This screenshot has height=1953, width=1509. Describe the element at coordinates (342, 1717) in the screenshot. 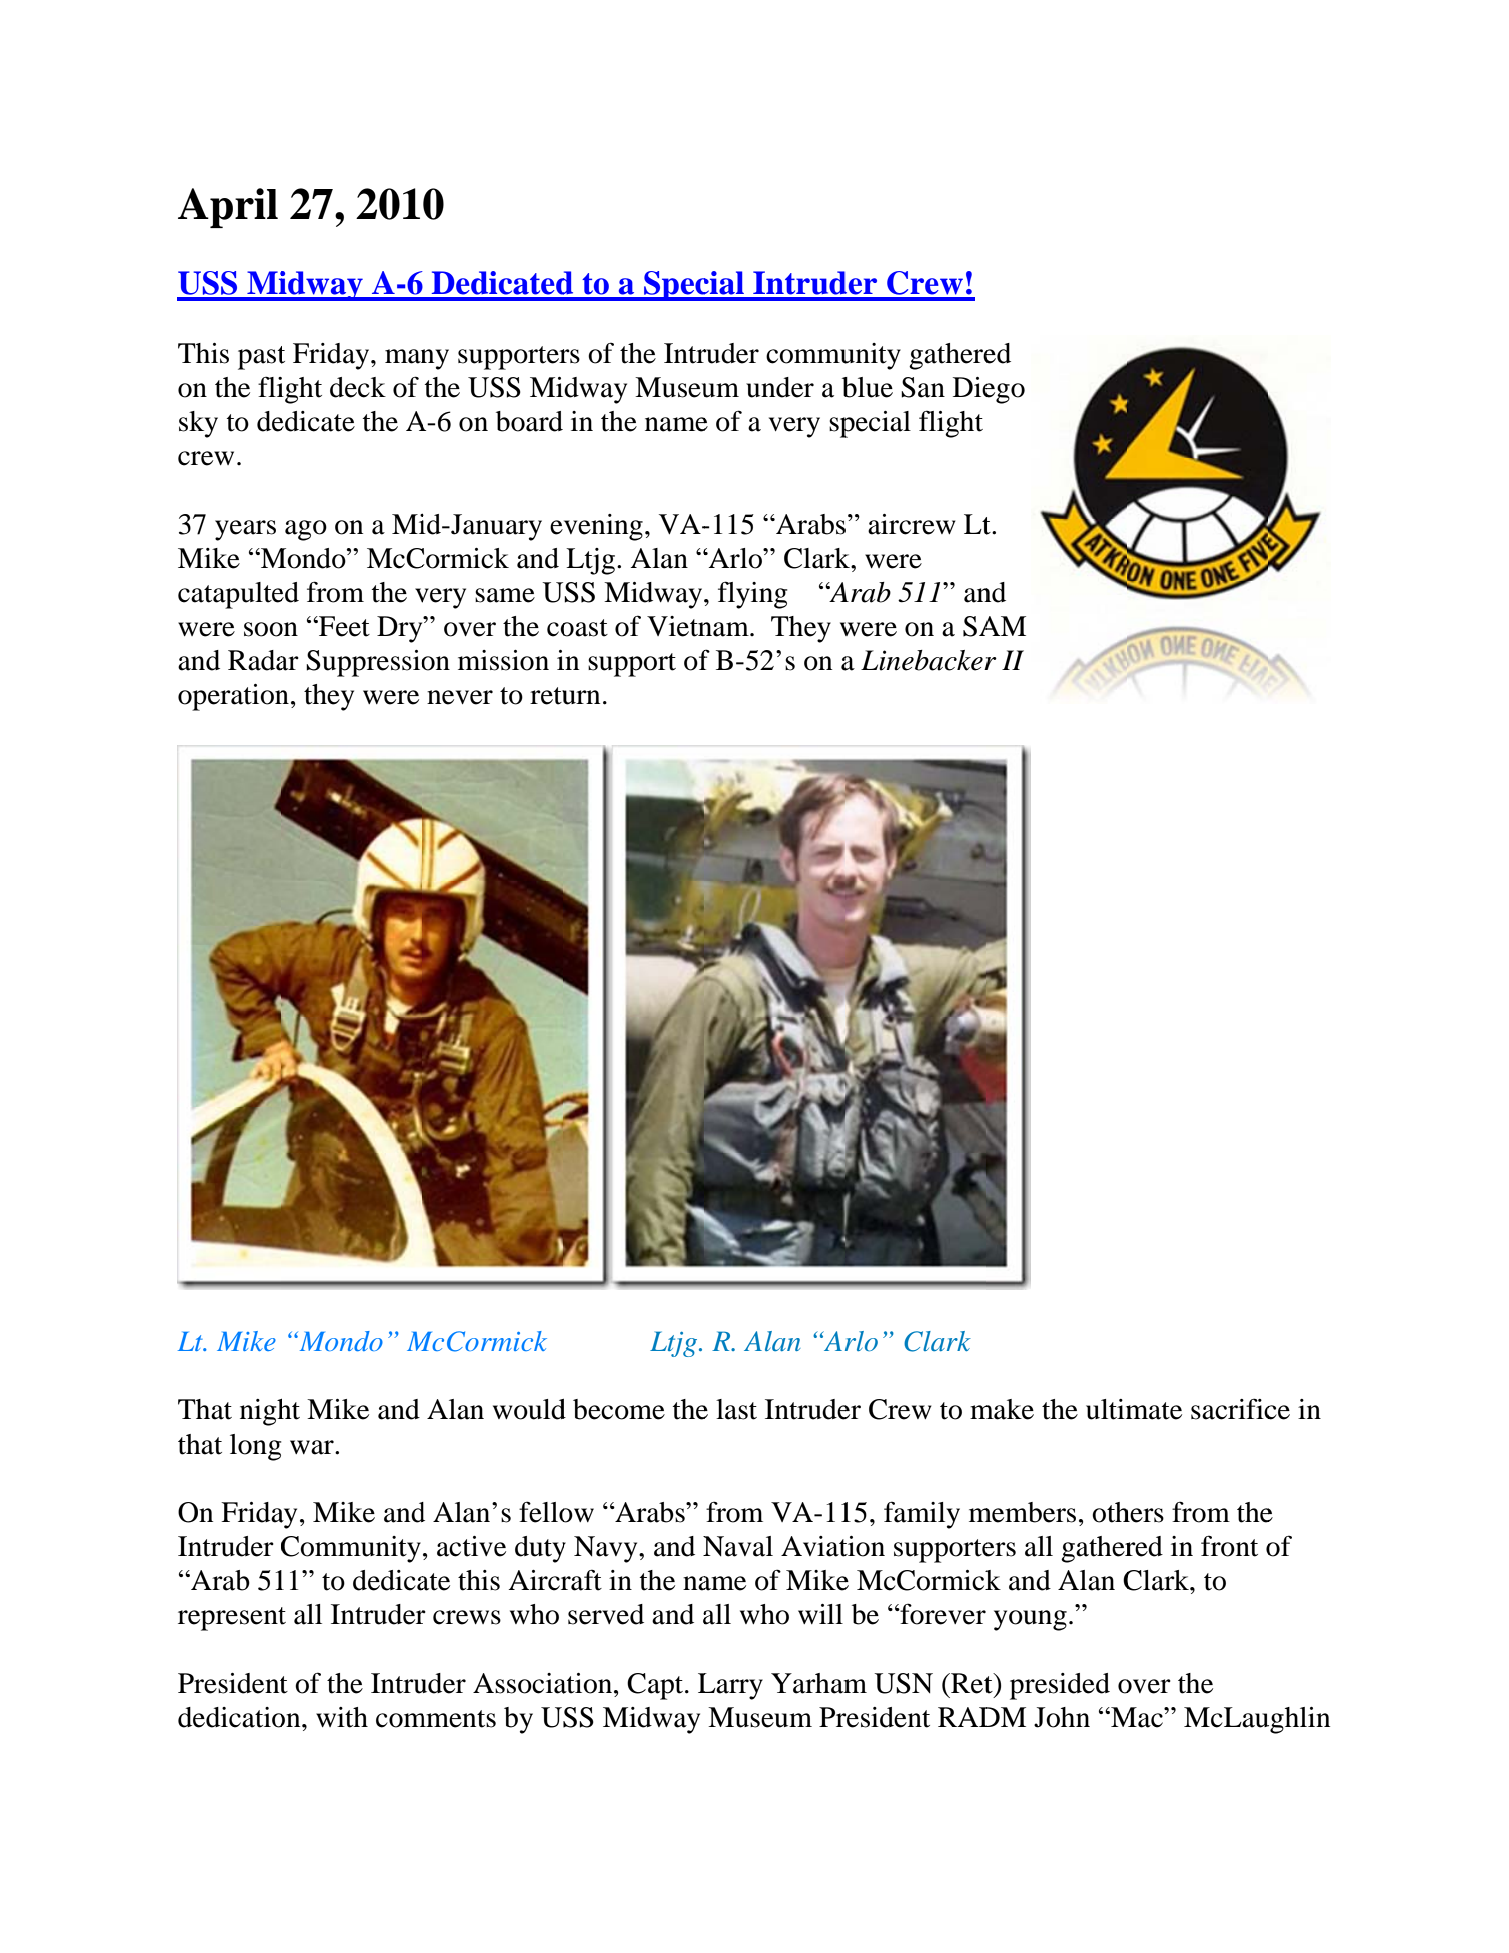

I see `with` at that location.
